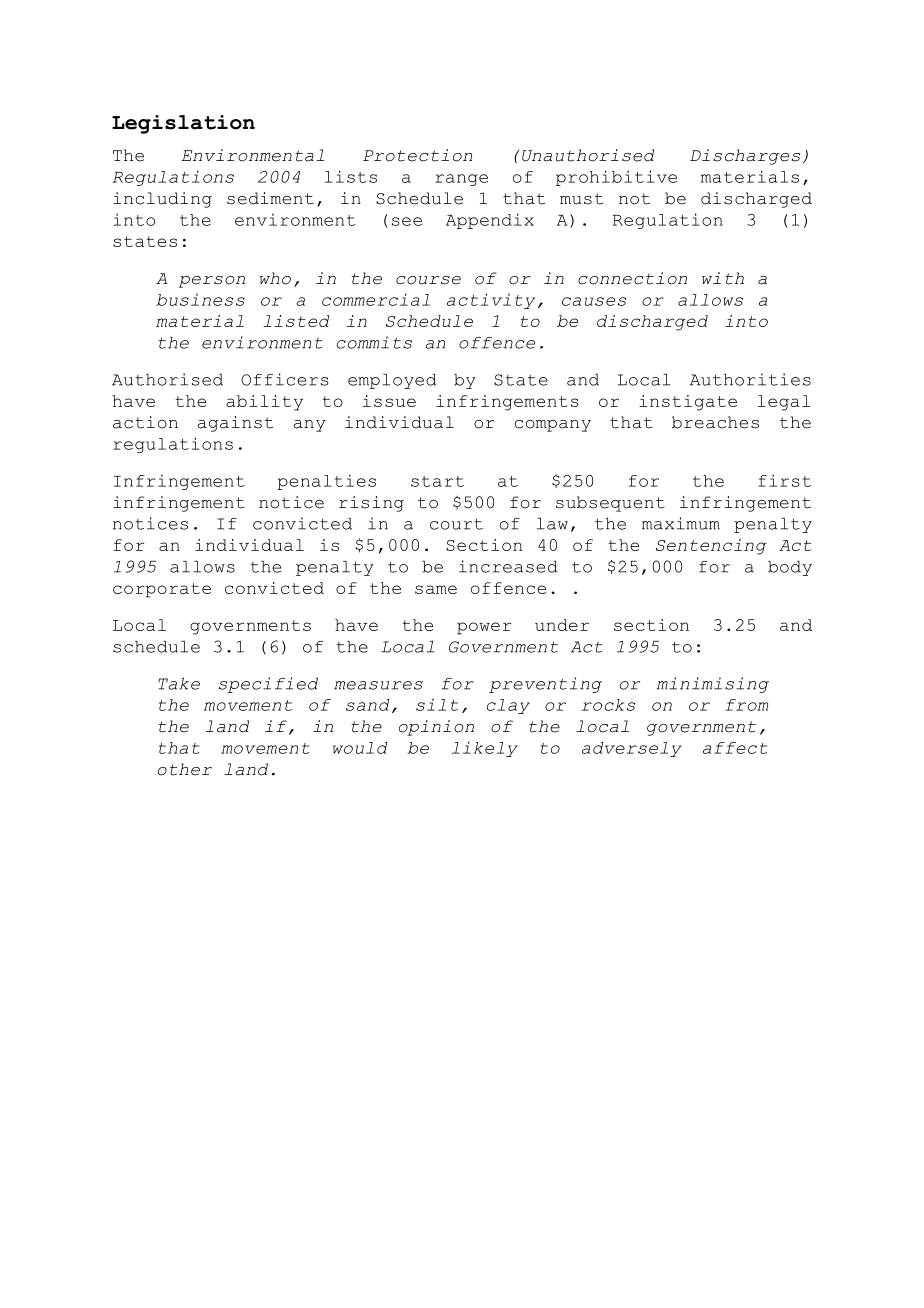 Image resolution: width=924 pixels, height=1308 pixels. I want to click on corporate, so click(162, 590).
